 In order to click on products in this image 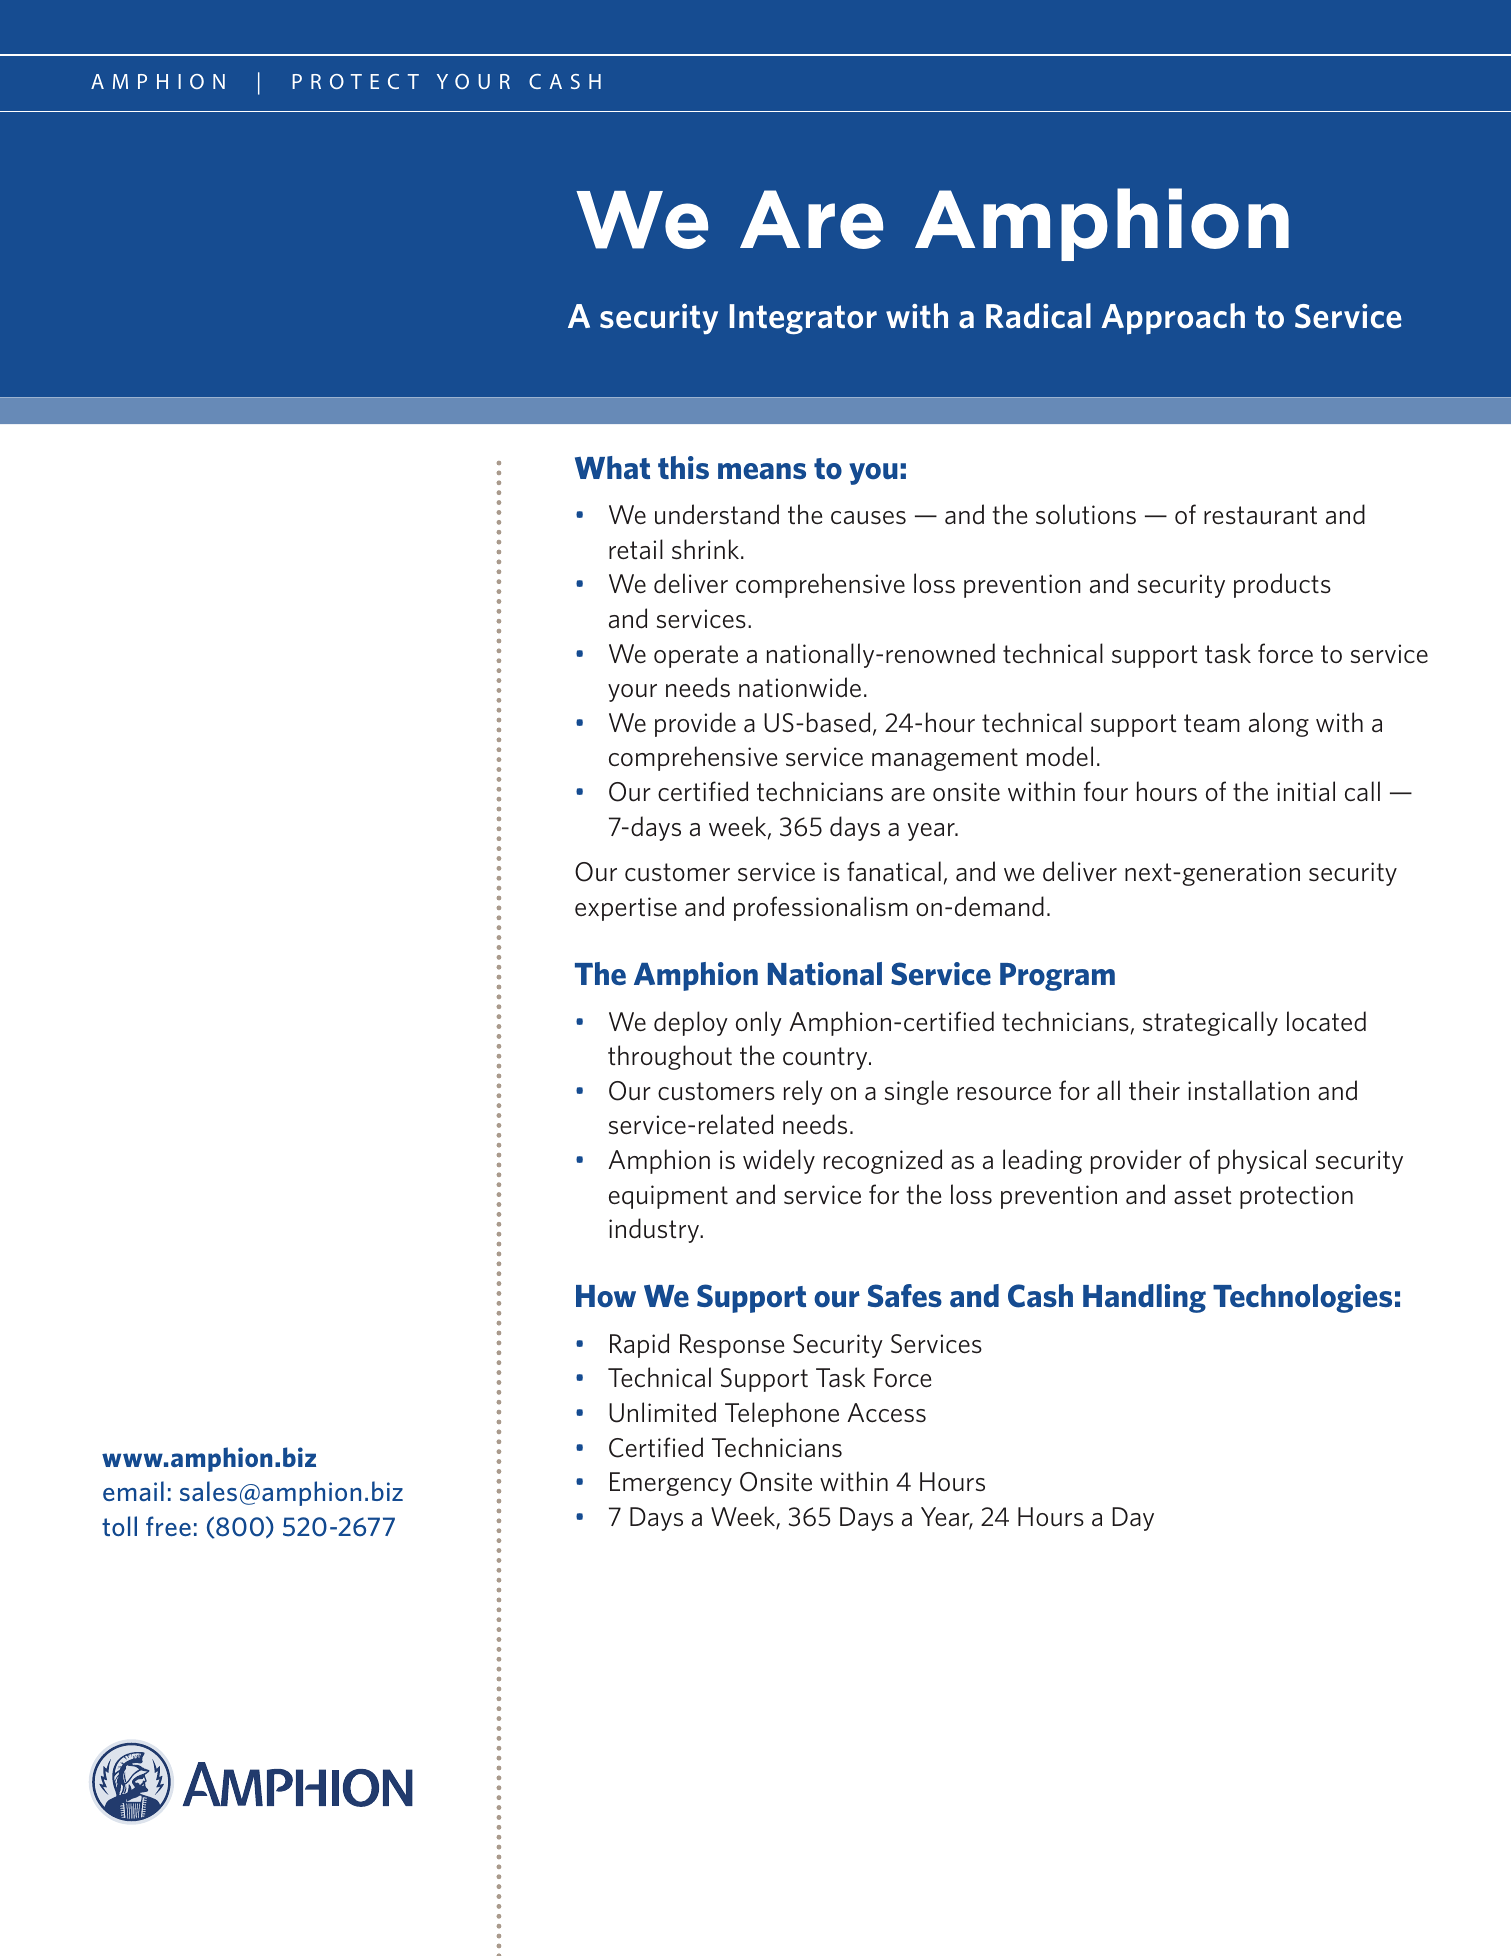, I will do `click(1282, 585)`.
